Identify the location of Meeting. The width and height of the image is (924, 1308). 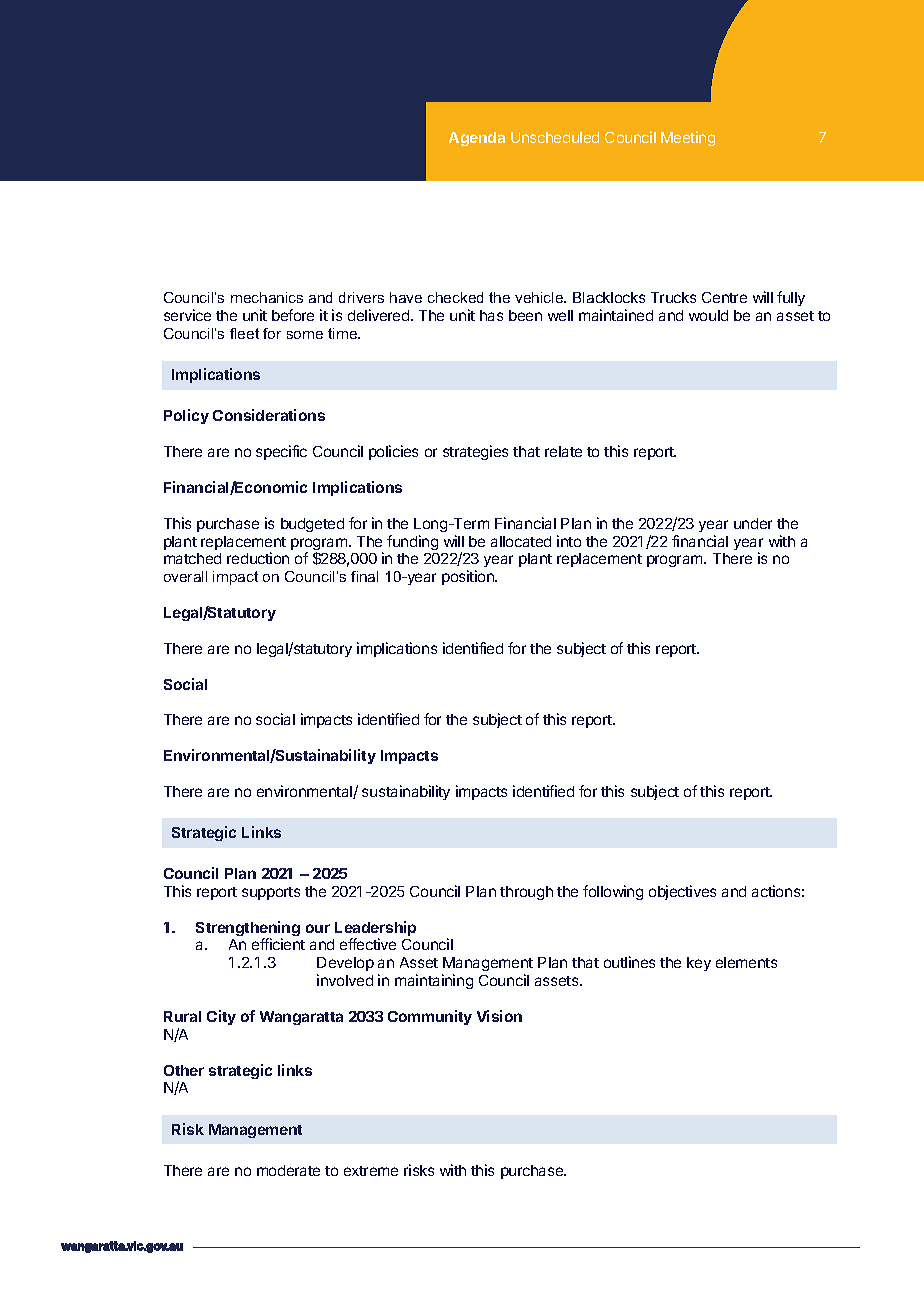
(688, 138).
